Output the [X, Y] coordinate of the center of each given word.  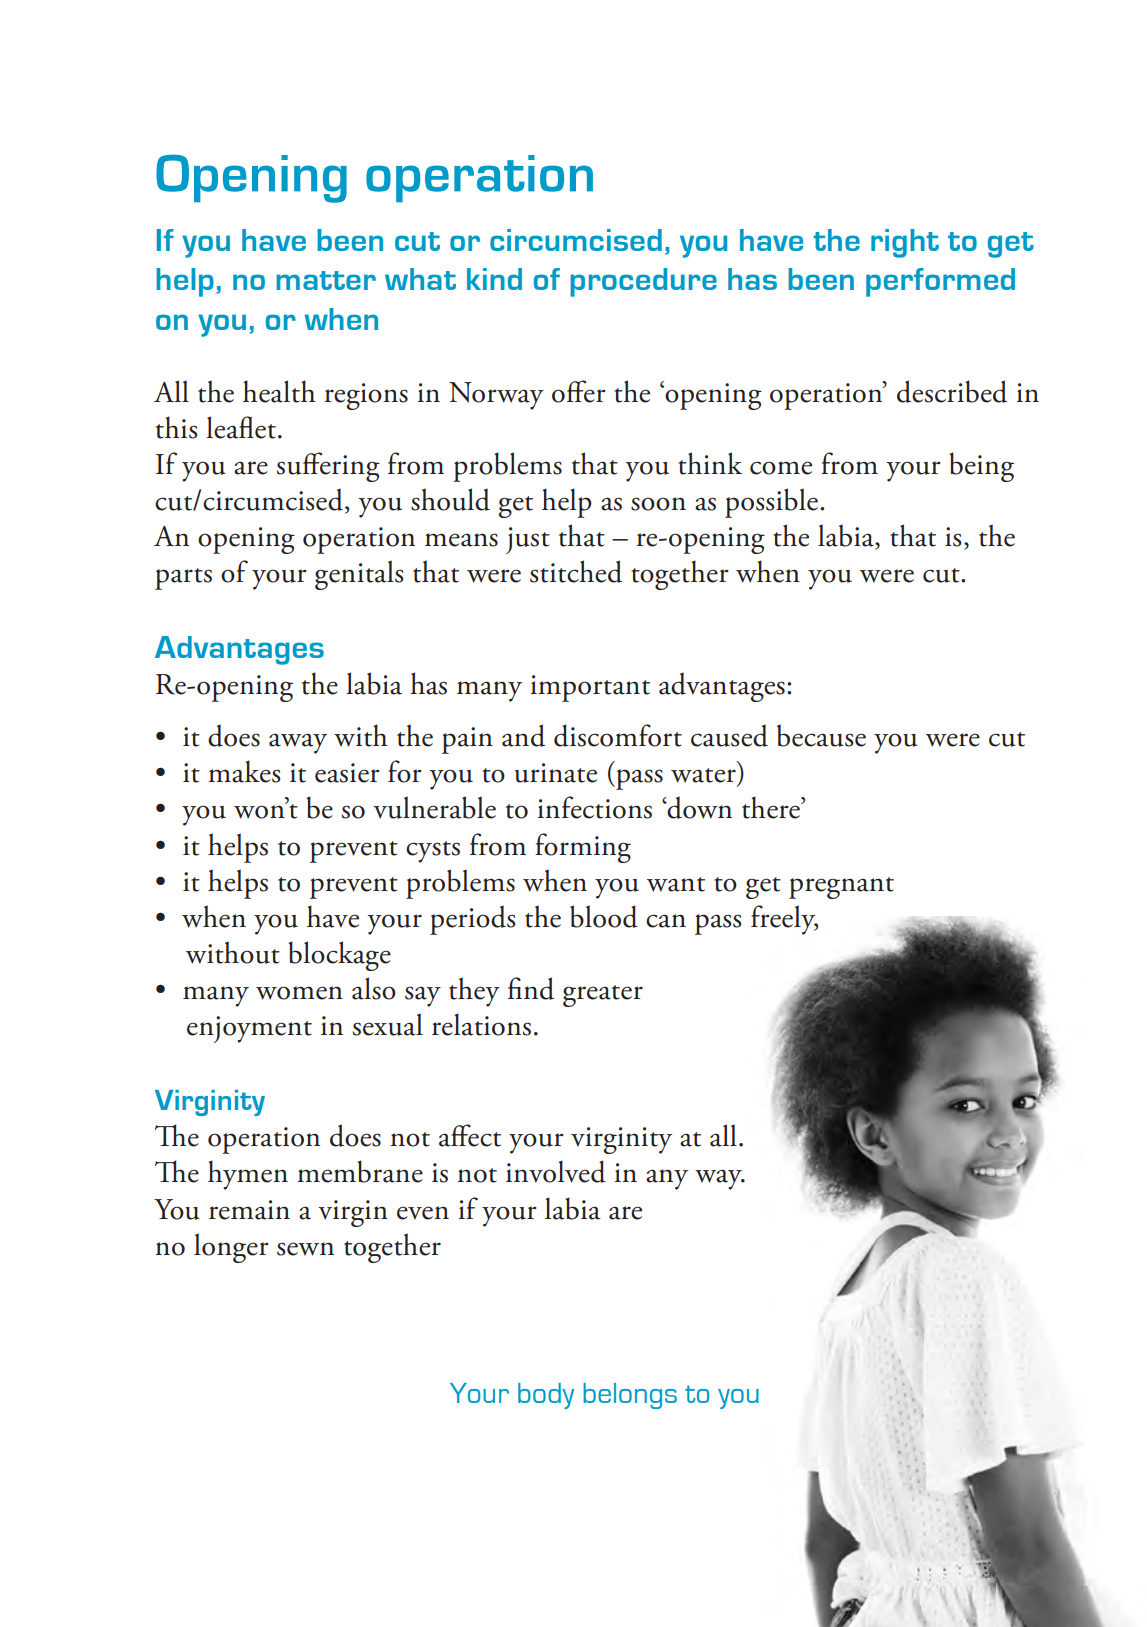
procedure [643, 282]
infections [595, 807]
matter [326, 280]
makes [244, 771]
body [546, 1396]
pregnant [841, 888]
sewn [305, 1249]
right [905, 243]
